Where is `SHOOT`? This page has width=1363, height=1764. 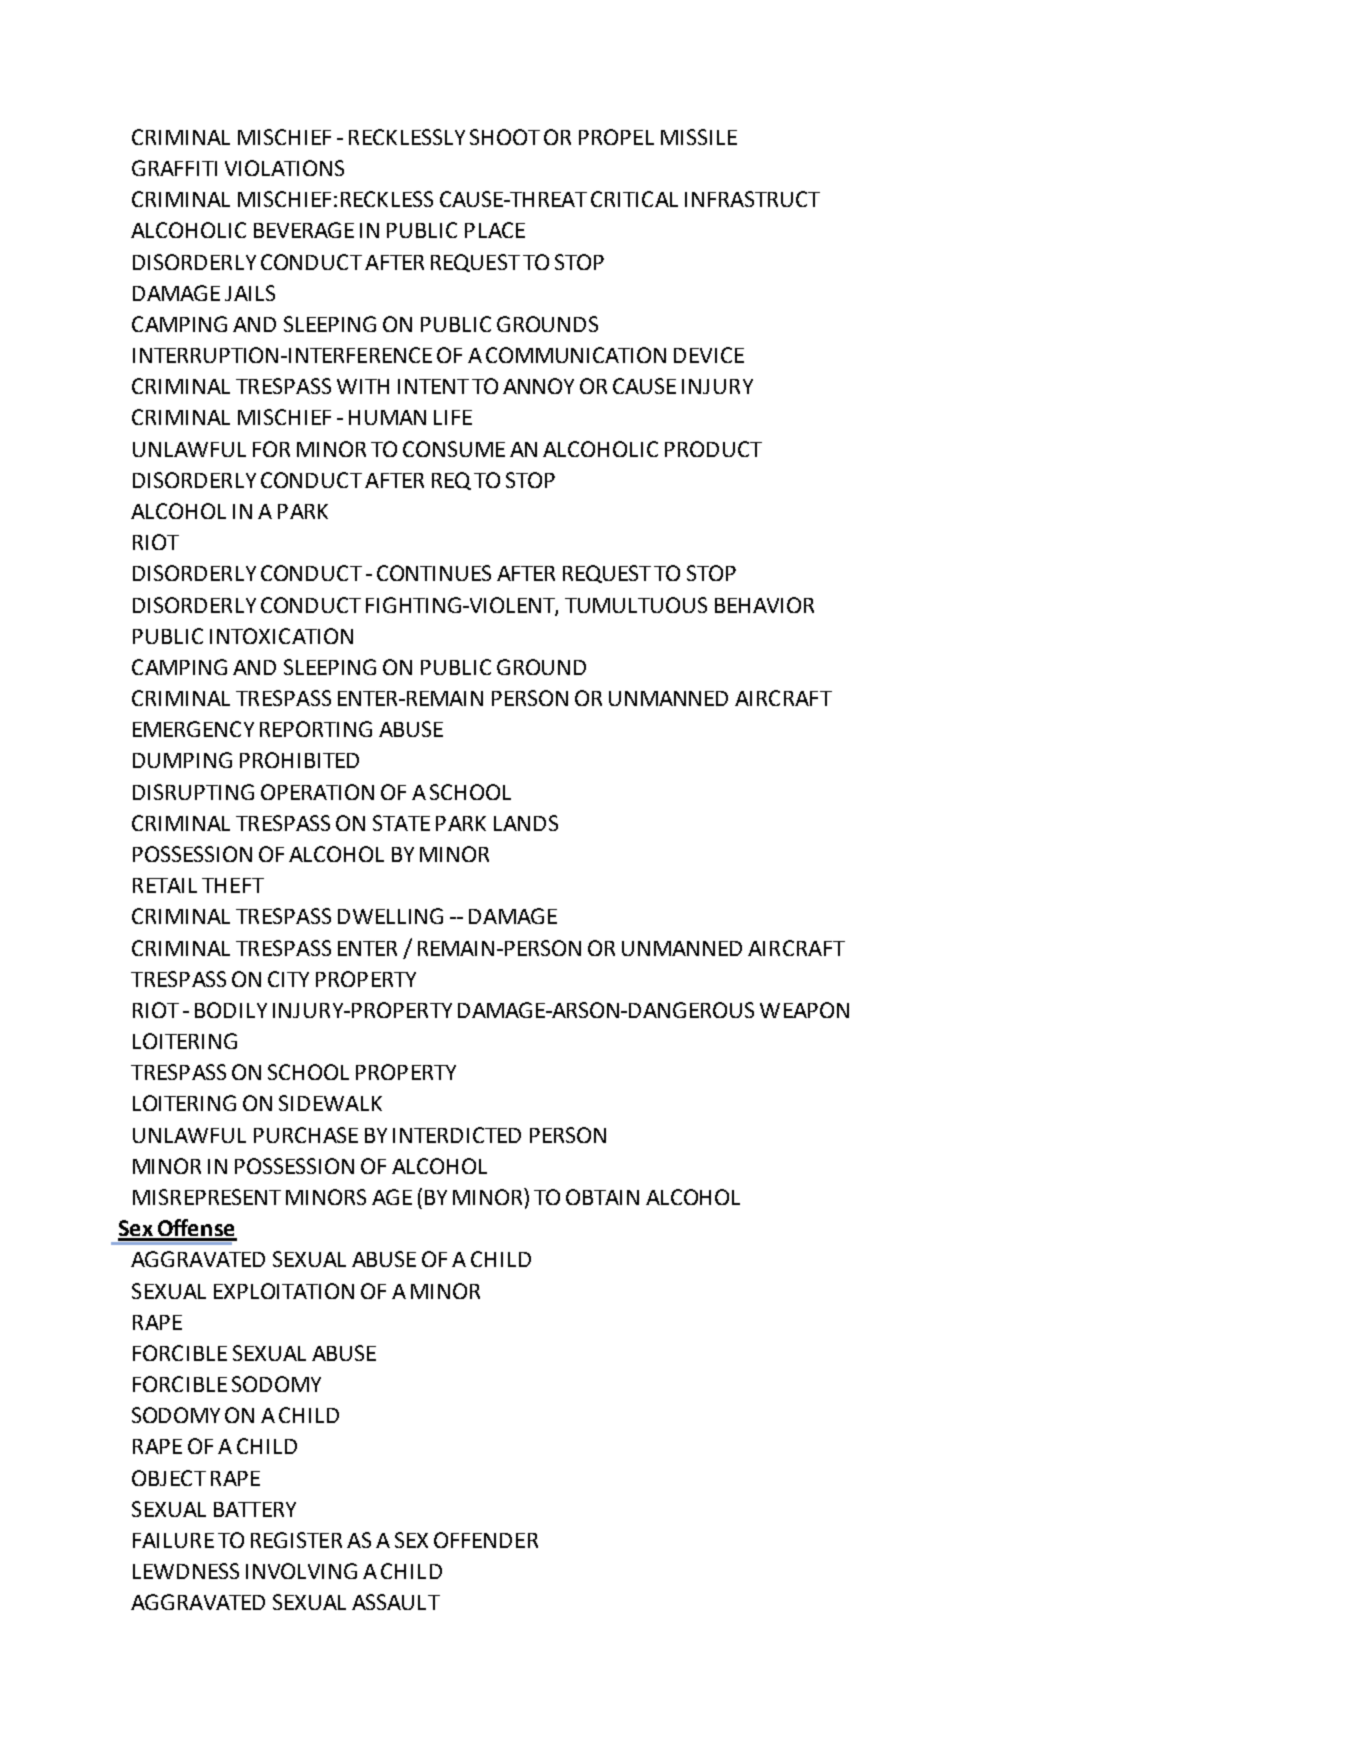 SHOOT is located at coordinates (505, 137).
